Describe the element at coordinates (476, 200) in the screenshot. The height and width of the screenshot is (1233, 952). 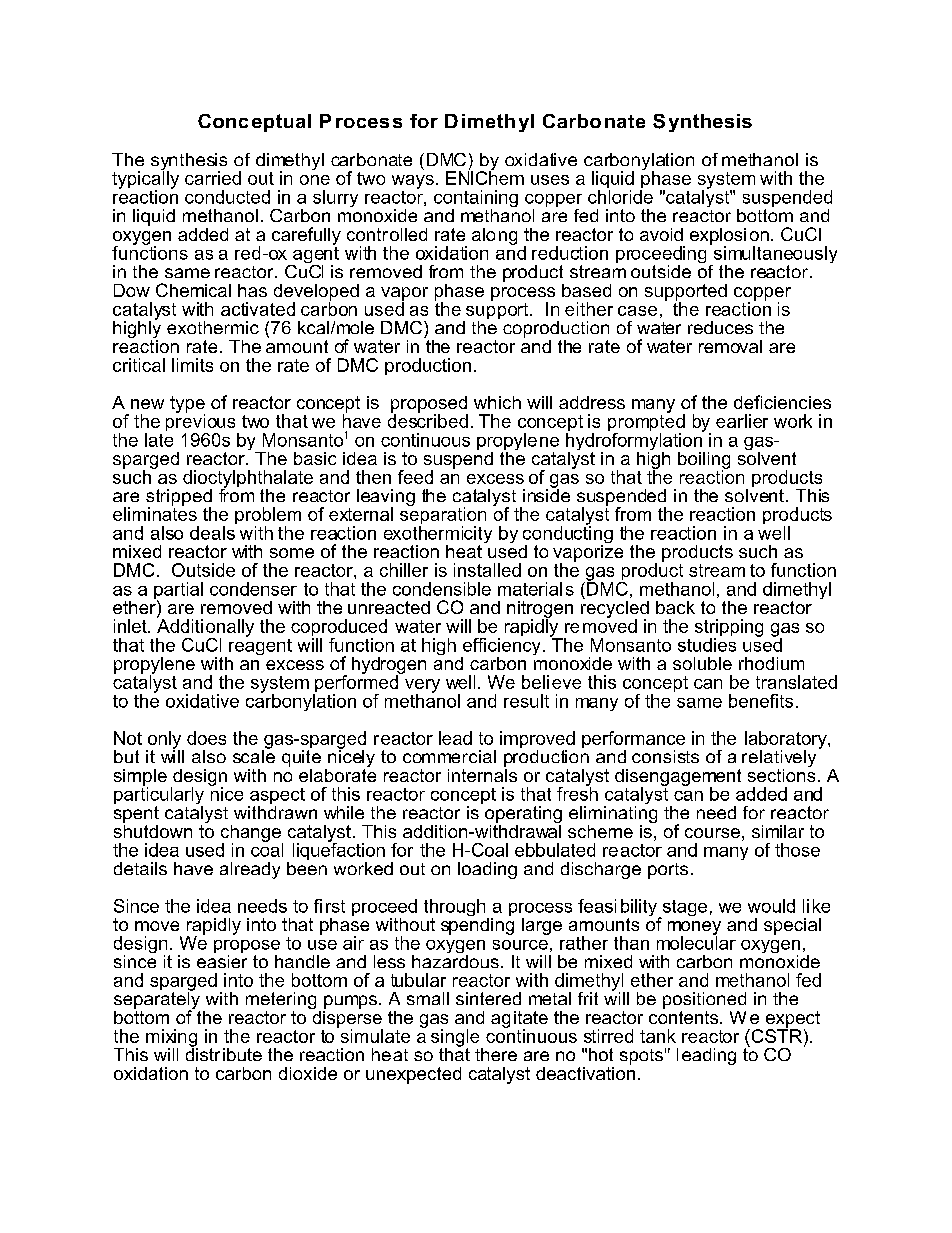
I see `containing` at that location.
